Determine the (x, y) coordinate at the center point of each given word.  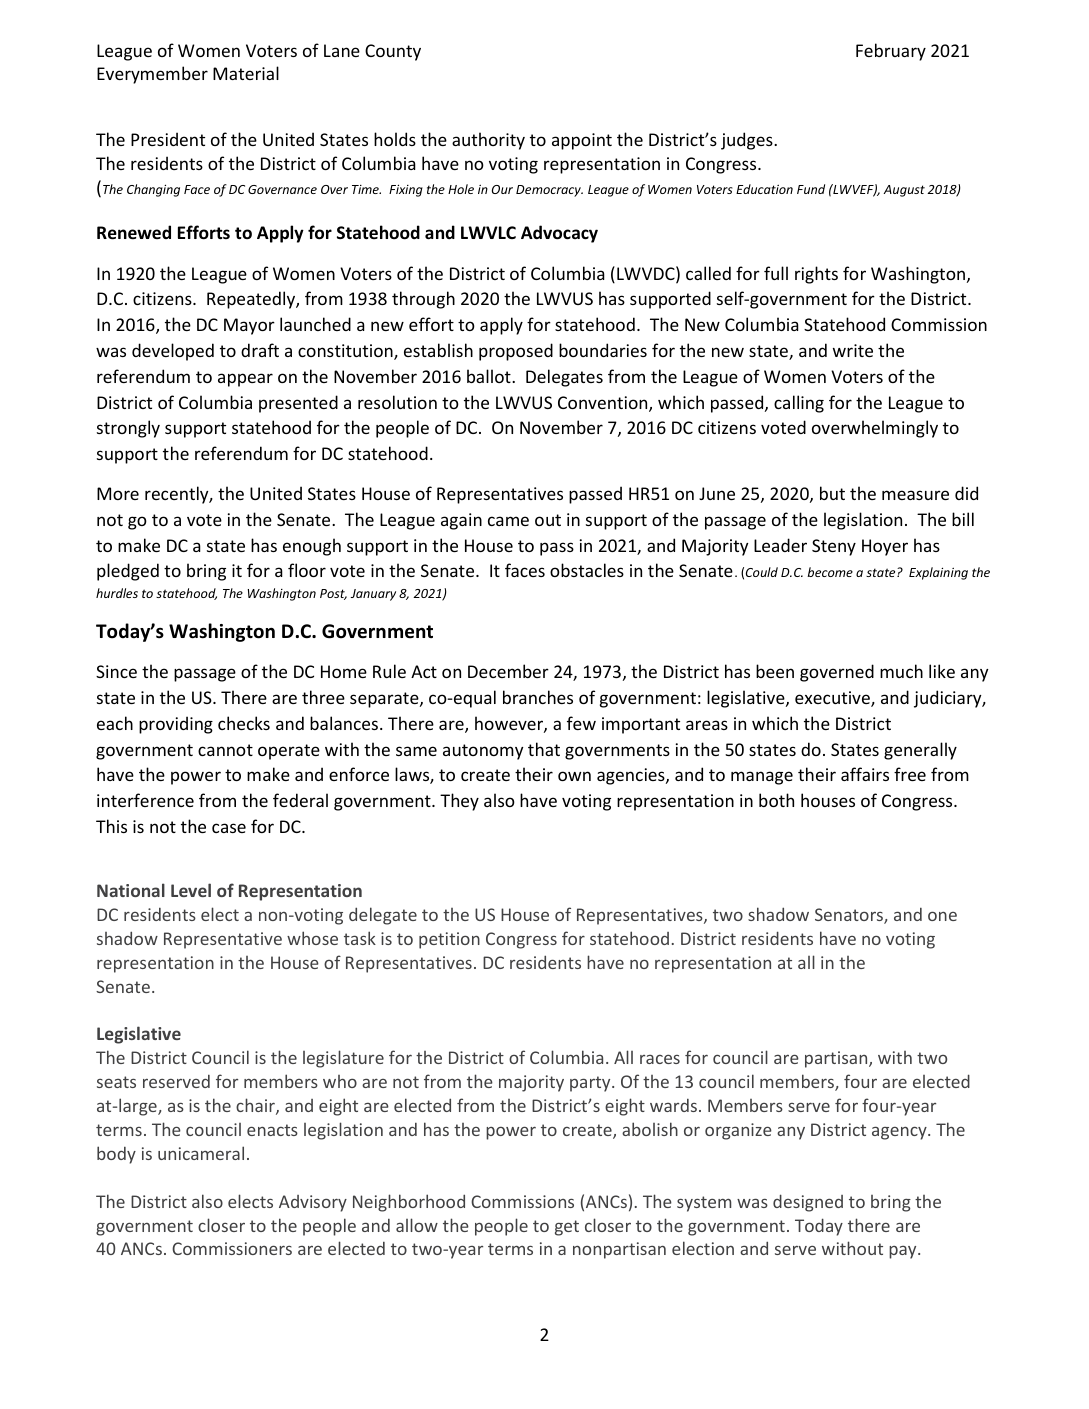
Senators (850, 916)
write (853, 350)
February (891, 52)
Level (191, 890)
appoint (582, 141)
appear (245, 380)
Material (246, 73)
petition (449, 940)
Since (116, 671)
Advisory (313, 1203)
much (901, 671)
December (508, 671)
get (567, 1228)
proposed (516, 352)
